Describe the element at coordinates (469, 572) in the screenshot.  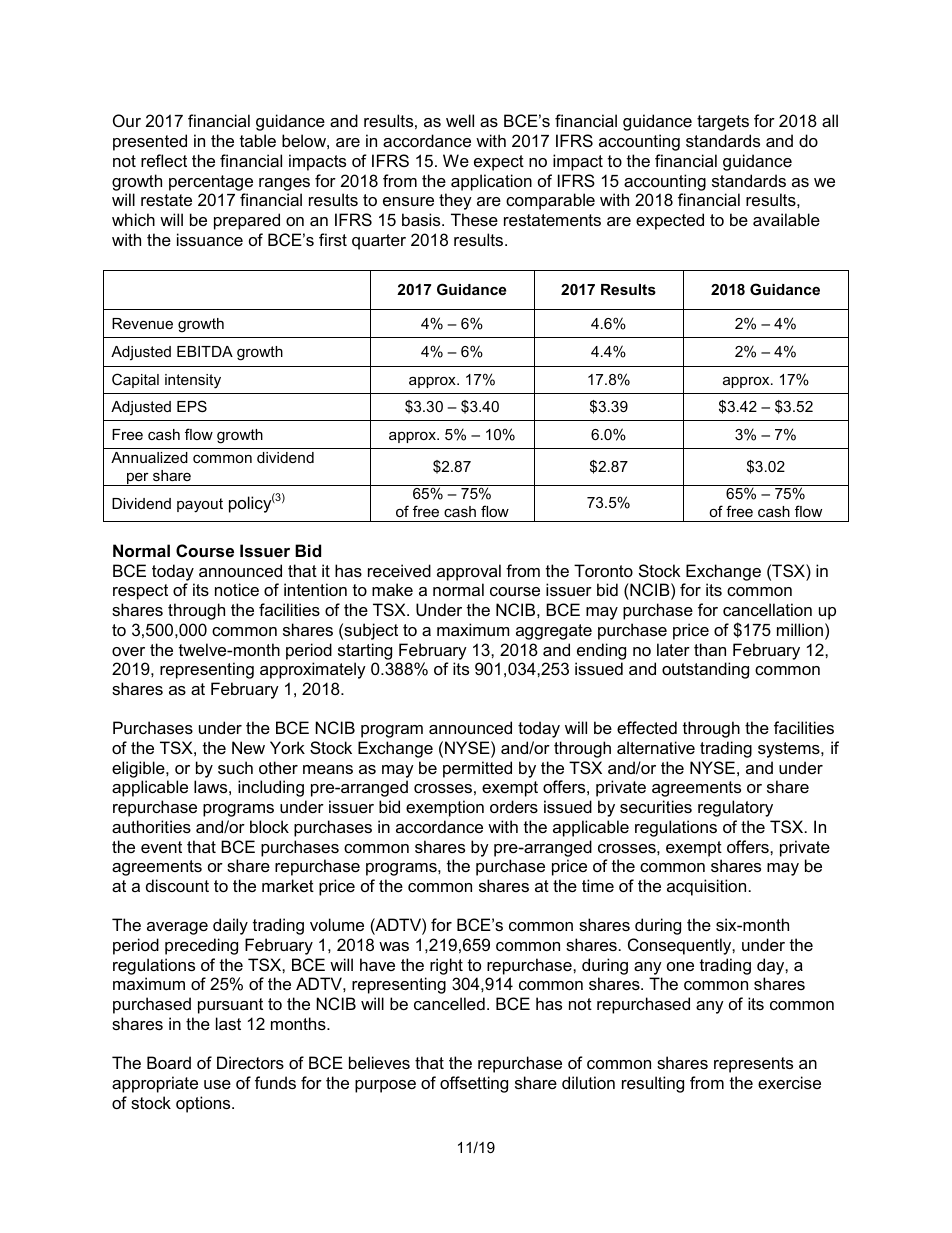
I see `approval` at that location.
